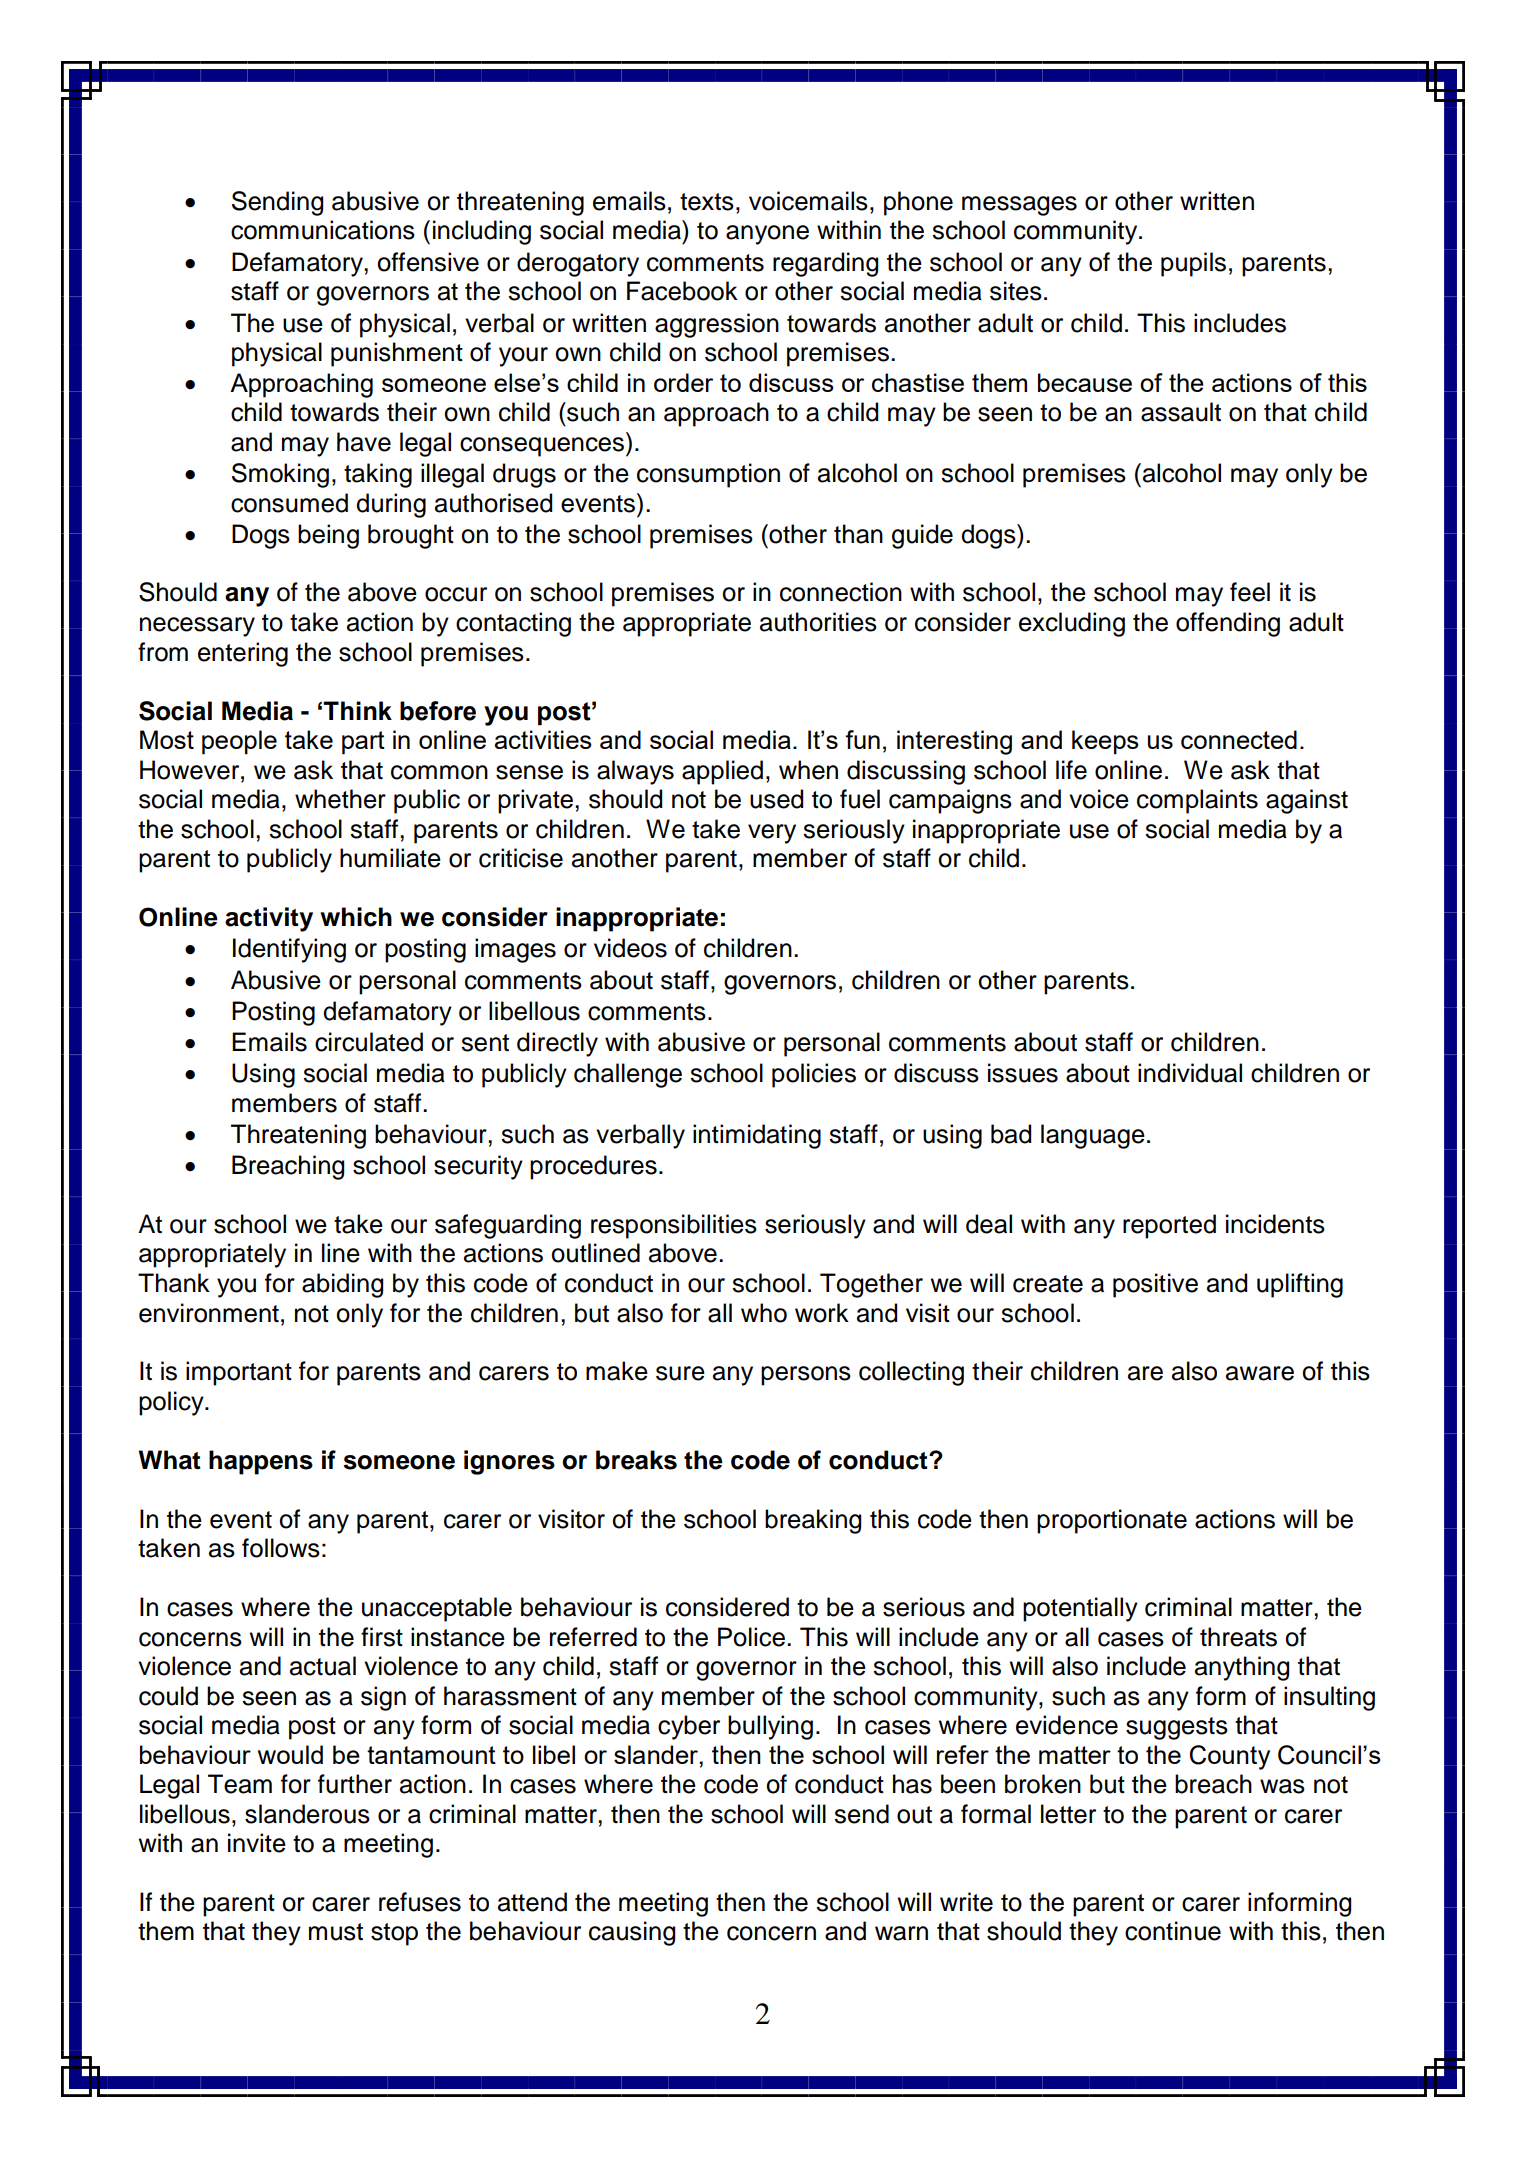 This page has width=1526, height=2158. I want to click on warn, so click(901, 1933).
